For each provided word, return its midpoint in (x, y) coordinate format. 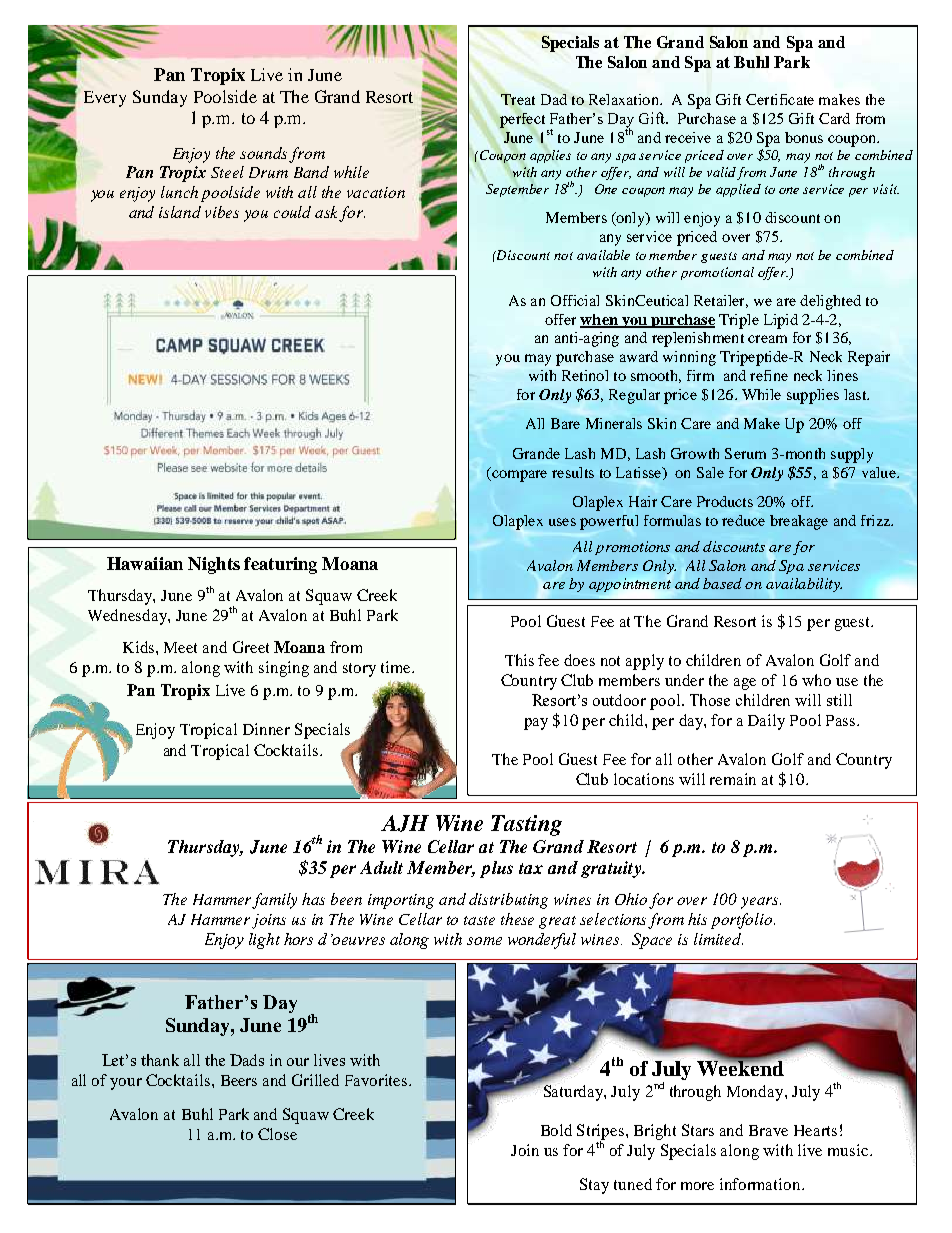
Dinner (266, 729)
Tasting (526, 825)
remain (733, 779)
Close (277, 1134)
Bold (556, 1130)
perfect (522, 120)
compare (518, 476)
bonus (804, 137)
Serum (745, 453)
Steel (227, 172)
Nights (214, 565)
